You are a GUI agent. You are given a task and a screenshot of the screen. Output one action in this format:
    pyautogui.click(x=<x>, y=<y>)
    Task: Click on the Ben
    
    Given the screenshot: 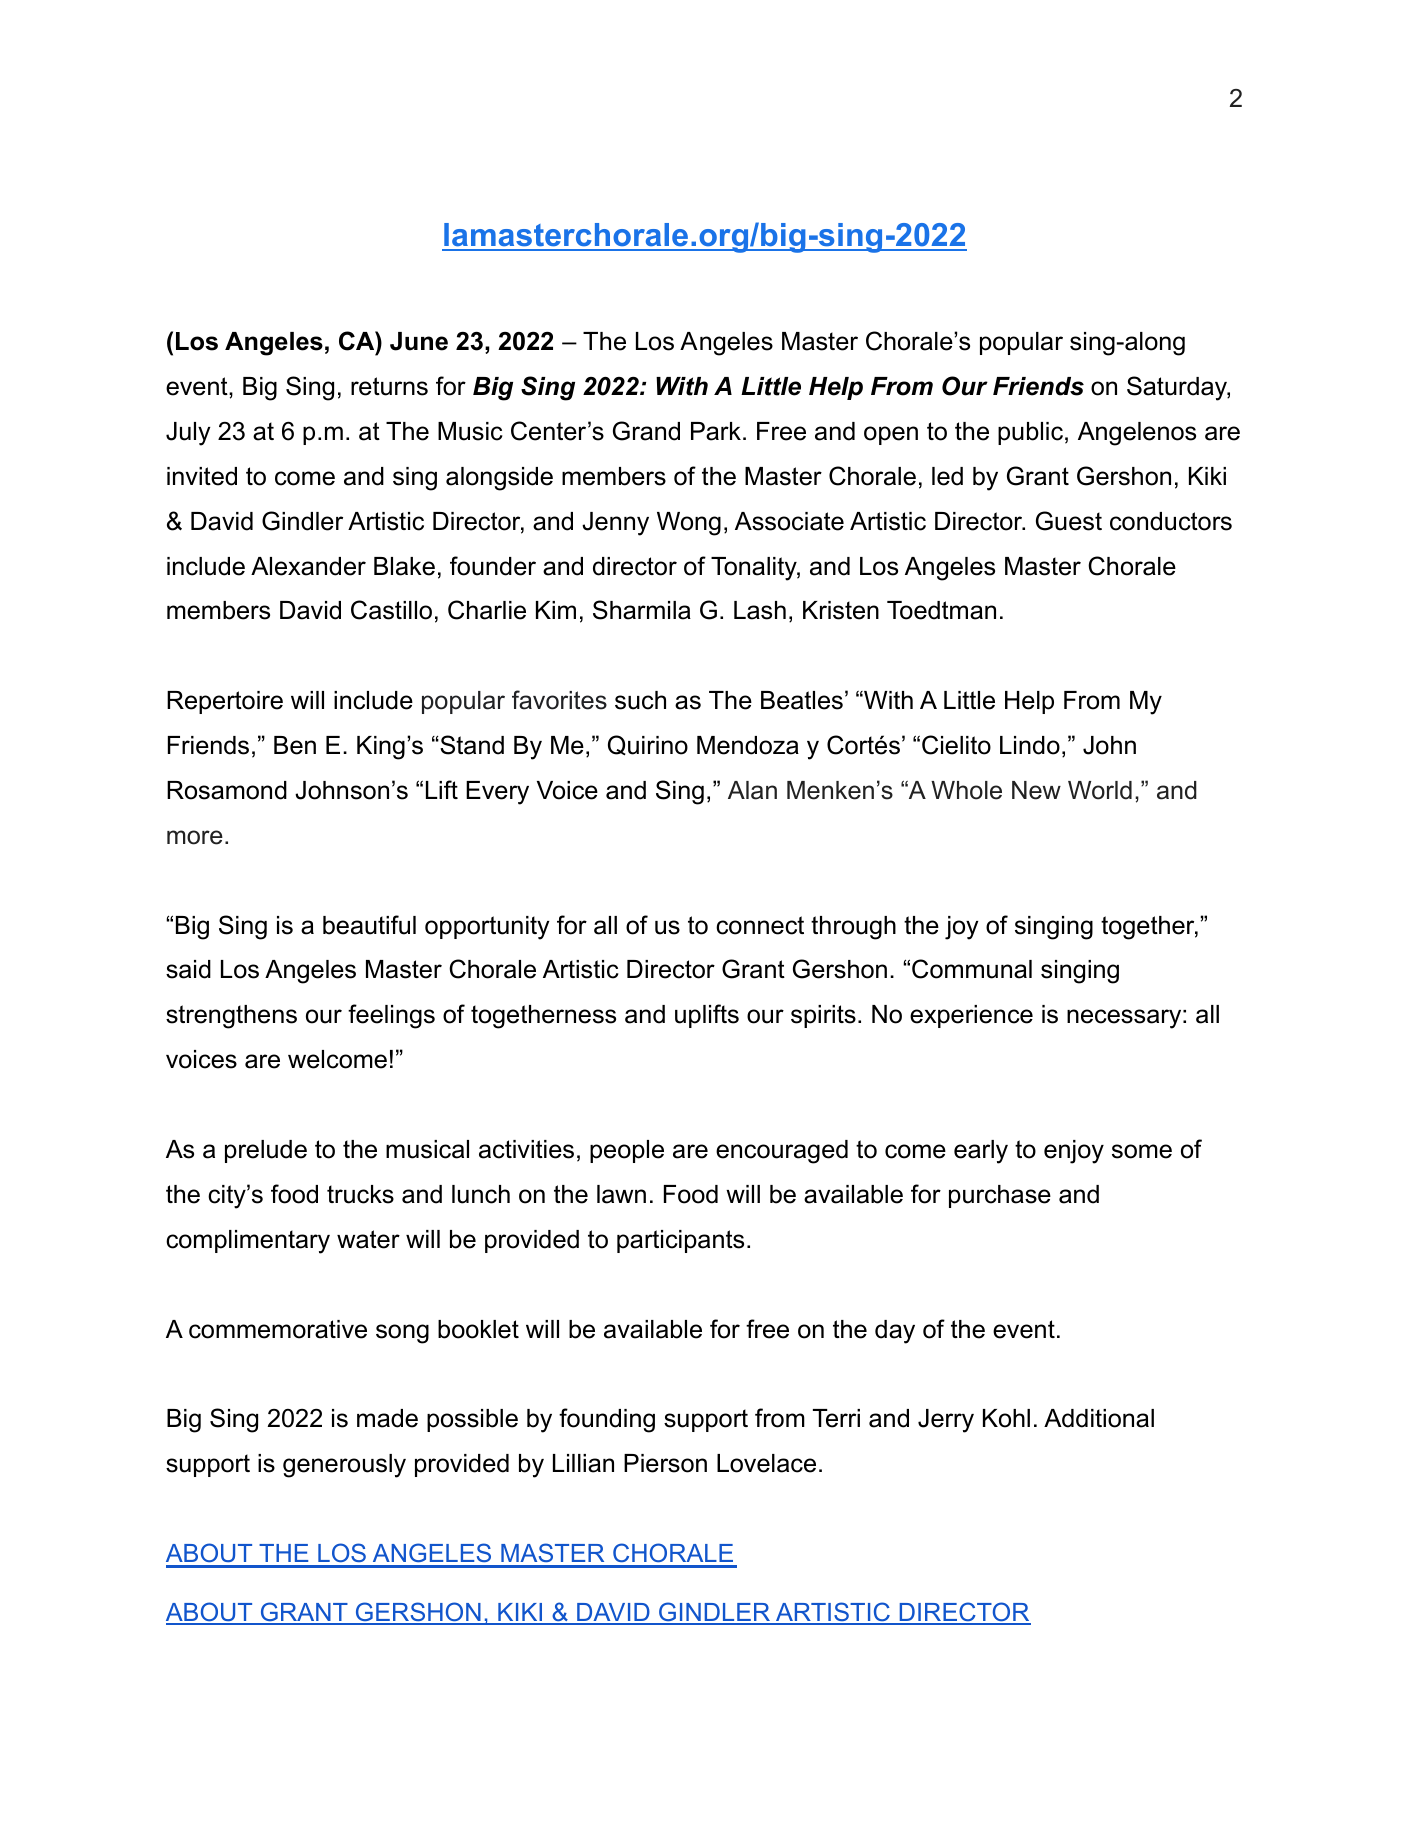 What is the action you would take?
    pyautogui.click(x=295, y=745)
